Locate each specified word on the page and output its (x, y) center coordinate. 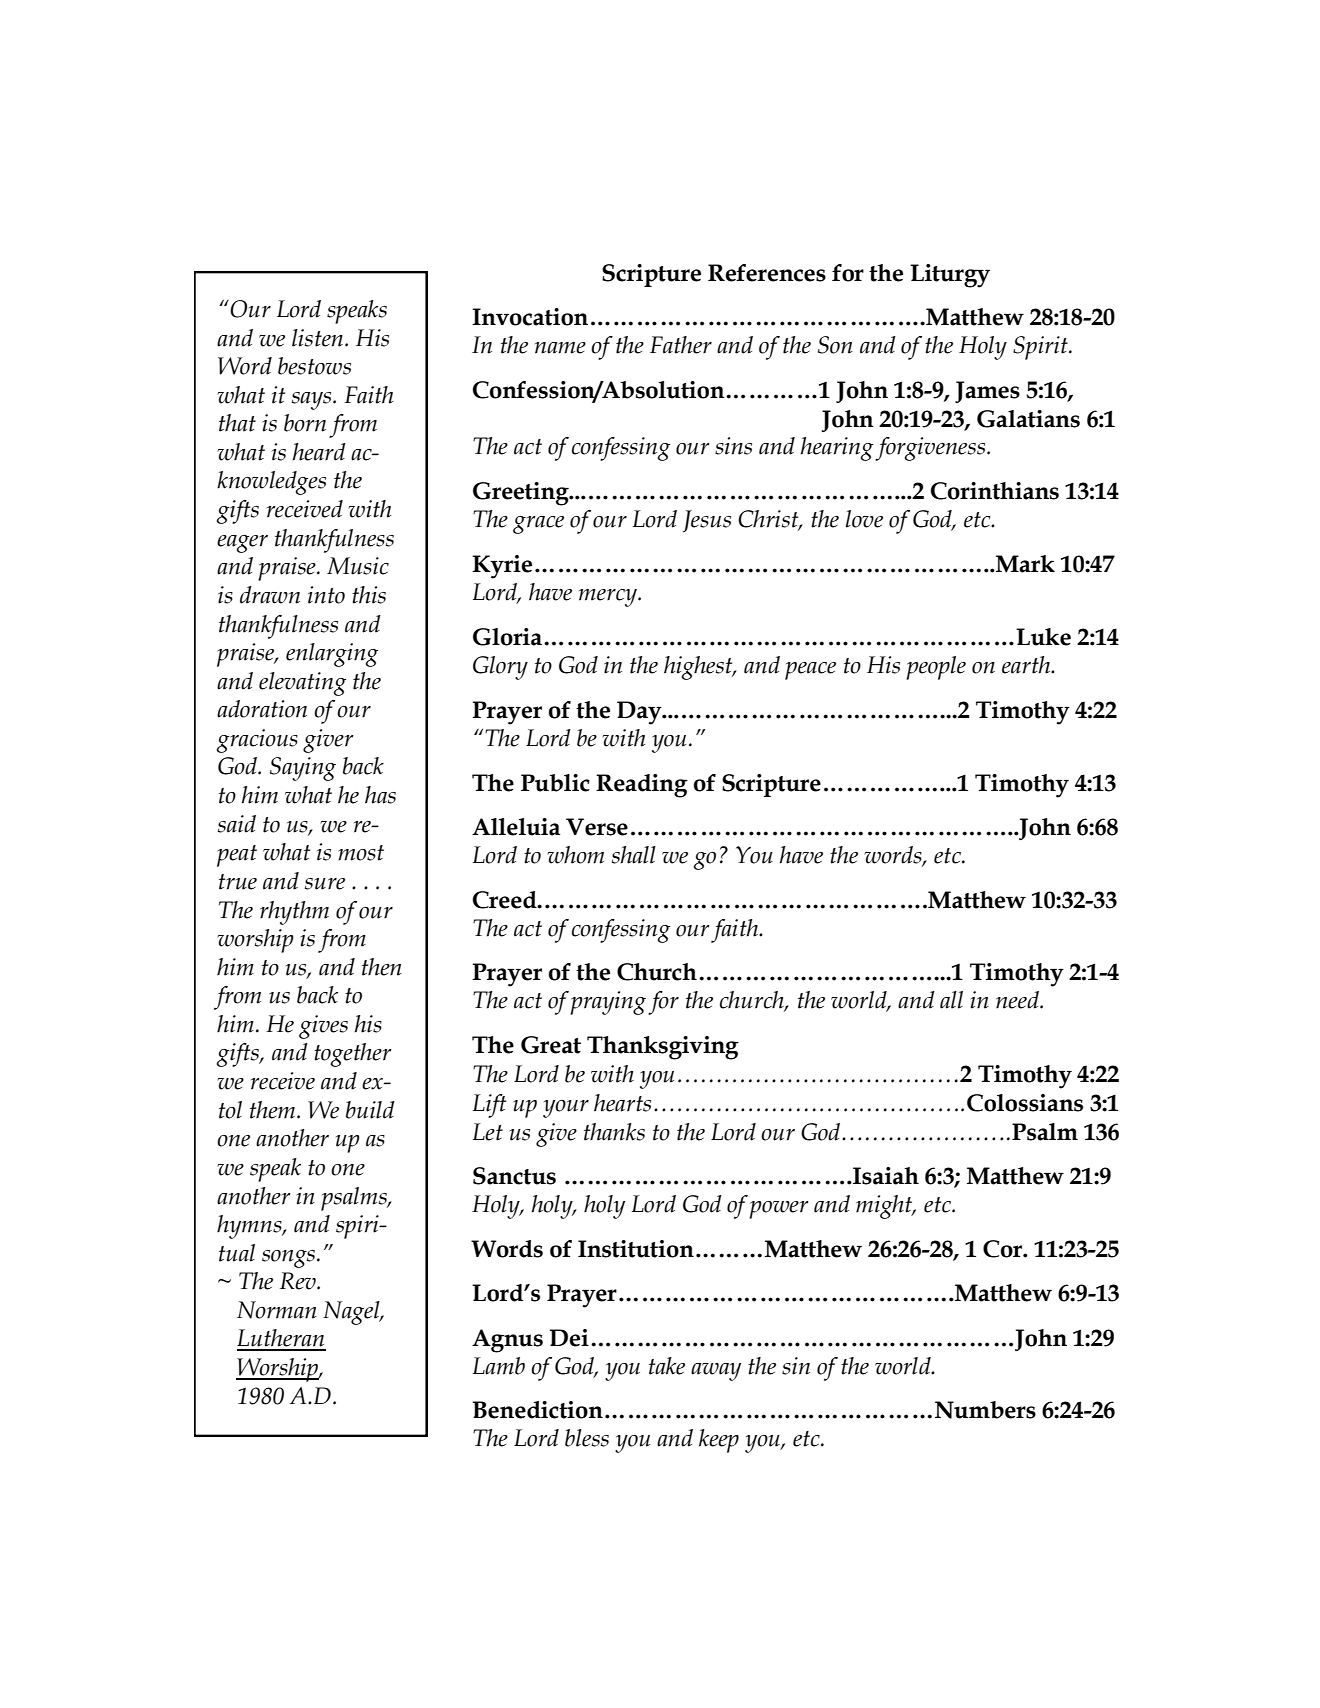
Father (681, 345)
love (864, 519)
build (370, 1110)
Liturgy (950, 276)
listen (319, 338)
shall (634, 855)
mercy (609, 598)
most (361, 853)
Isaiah (885, 1176)
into (326, 595)
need (1018, 1000)
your (566, 1109)
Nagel (352, 1313)
